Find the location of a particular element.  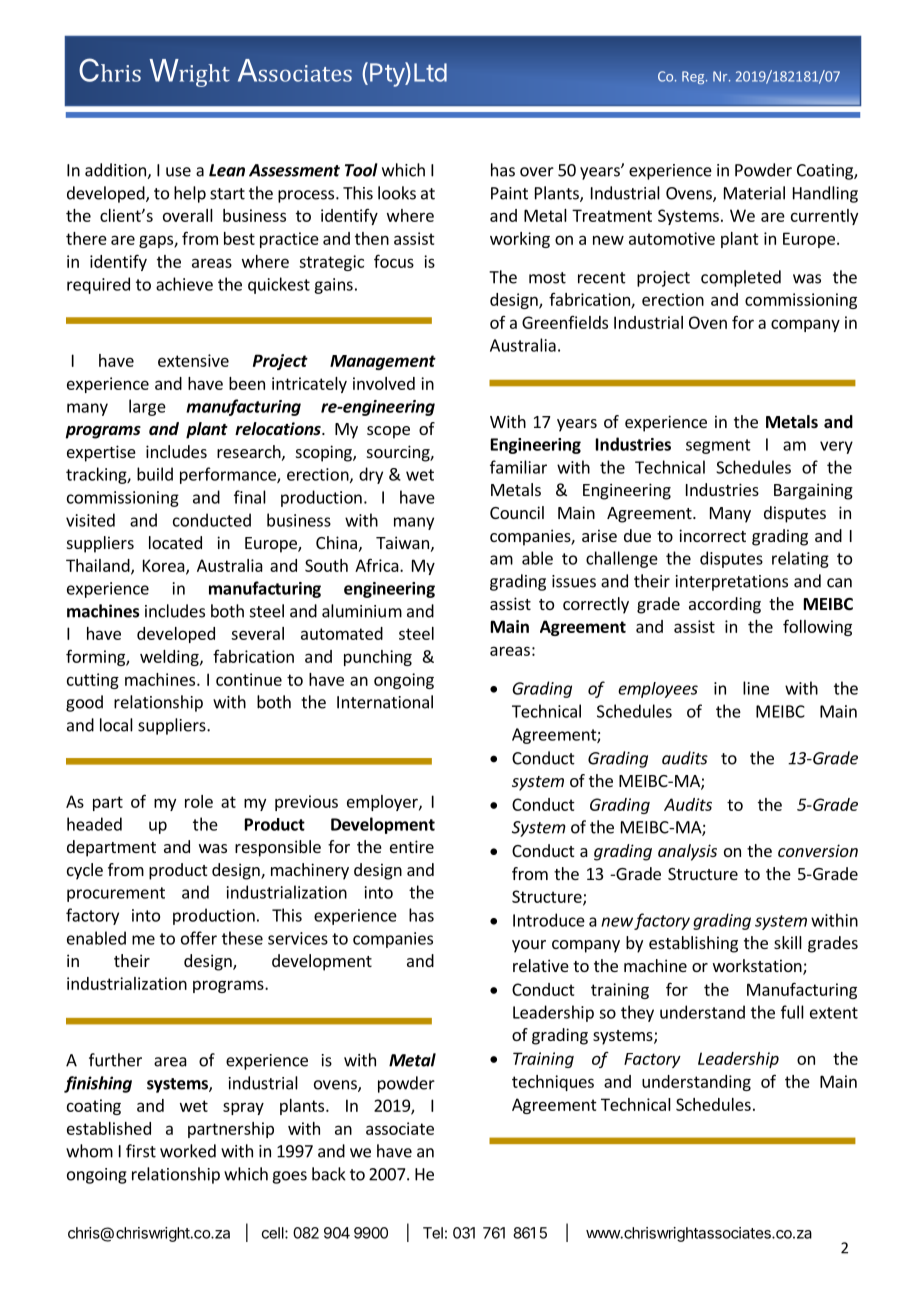

back is located at coordinates (329, 1174).
